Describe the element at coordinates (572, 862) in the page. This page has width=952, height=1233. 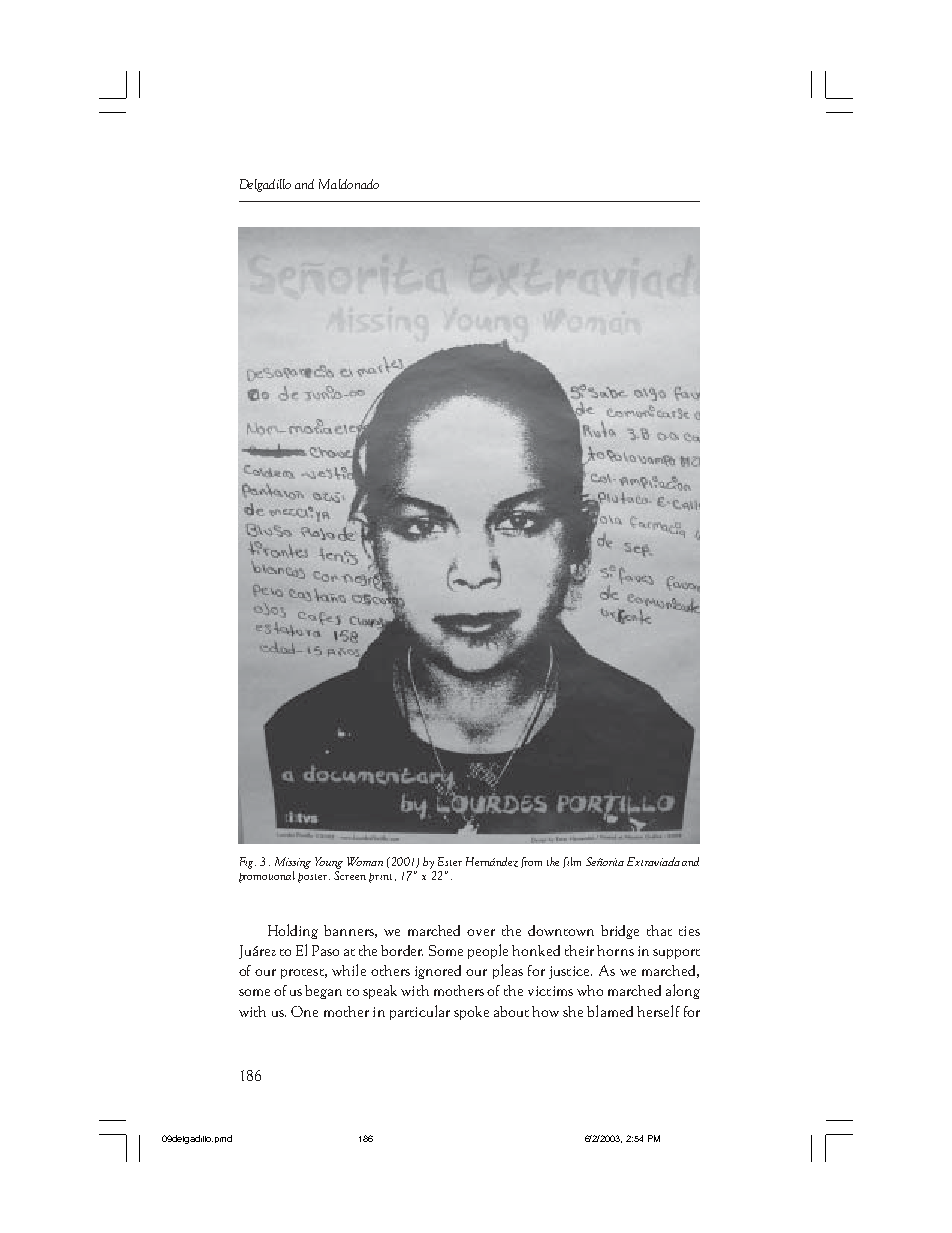
I see `film` at that location.
